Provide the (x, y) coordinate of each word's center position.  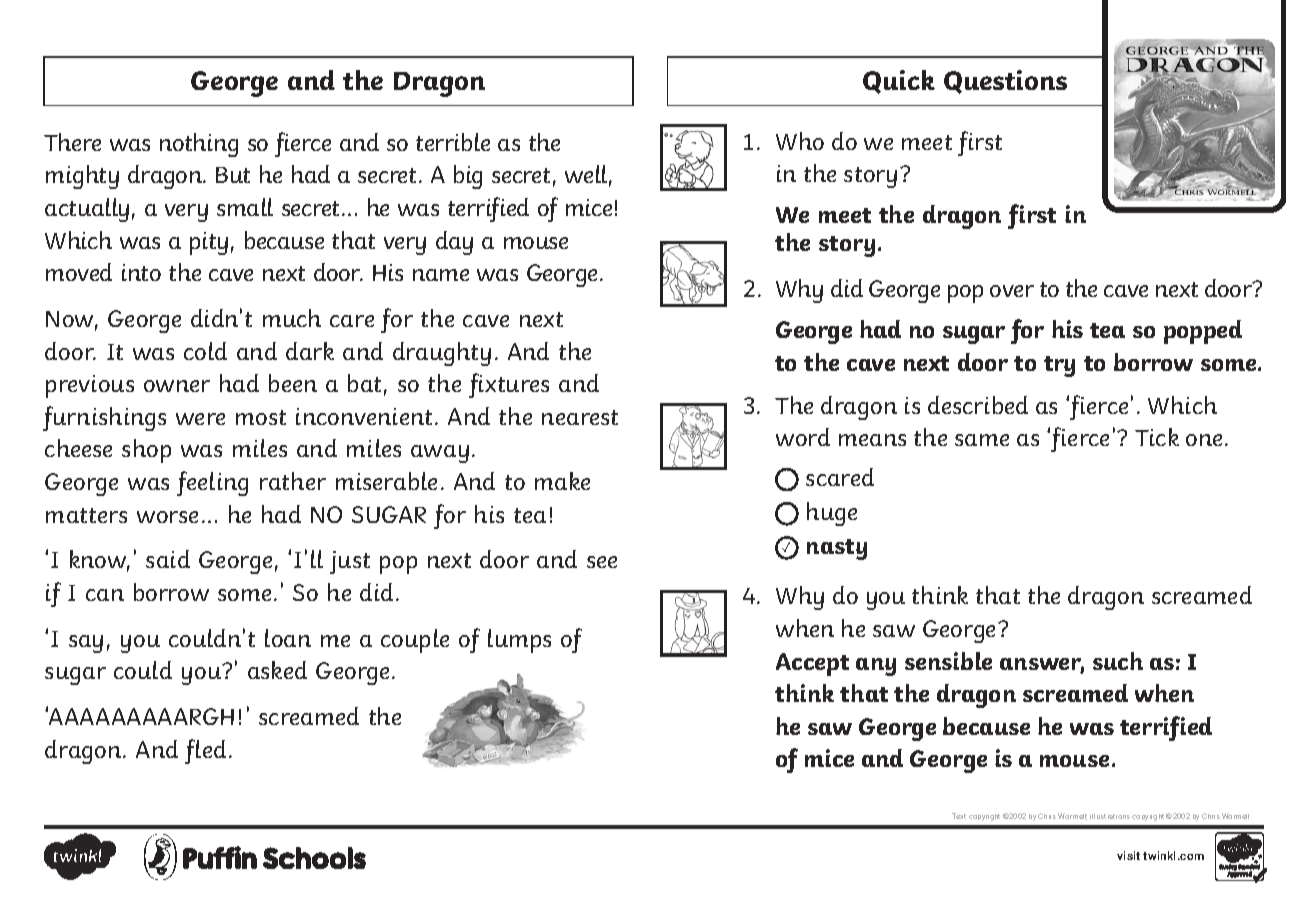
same (982, 440)
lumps (519, 641)
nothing (199, 145)
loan (288, 638)
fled (205, 751)
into (141, 272)
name (441, 275)
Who (800, 141)
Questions (1005, 82)
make (562, 481)
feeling (212, 483)
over (1012, 291)
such (1118, 661)
